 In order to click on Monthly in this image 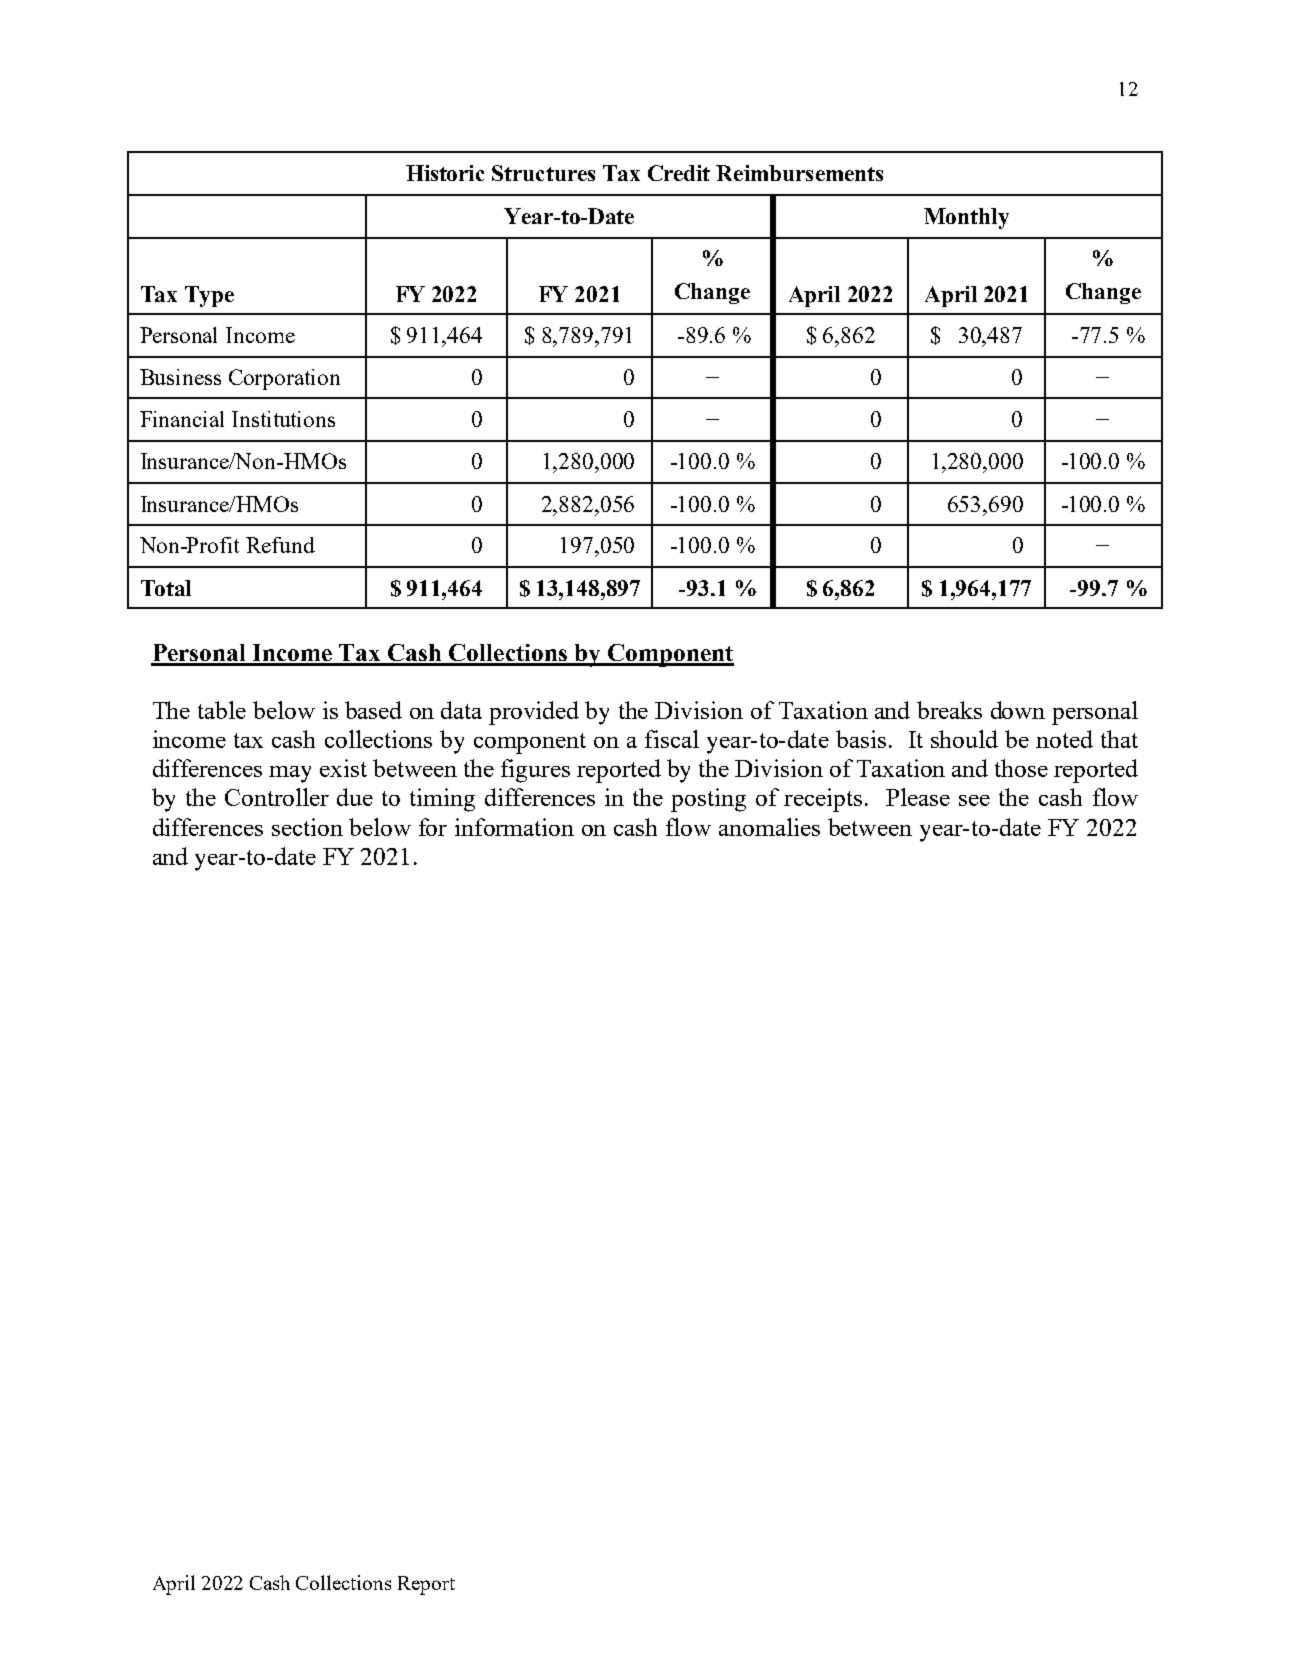, I will do `click(966, 218)`.
